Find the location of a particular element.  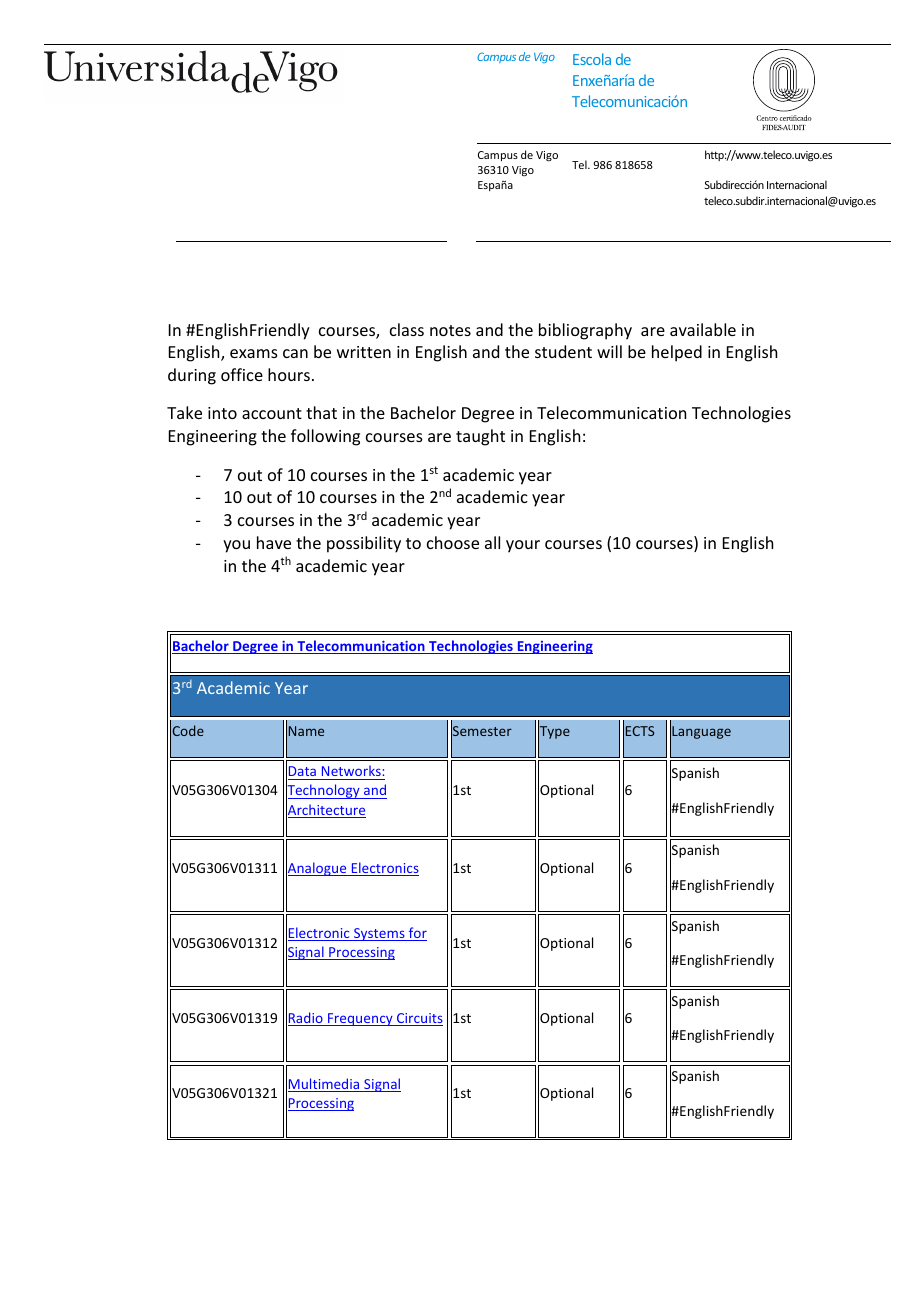

have is located at coordinates (274, 542).
